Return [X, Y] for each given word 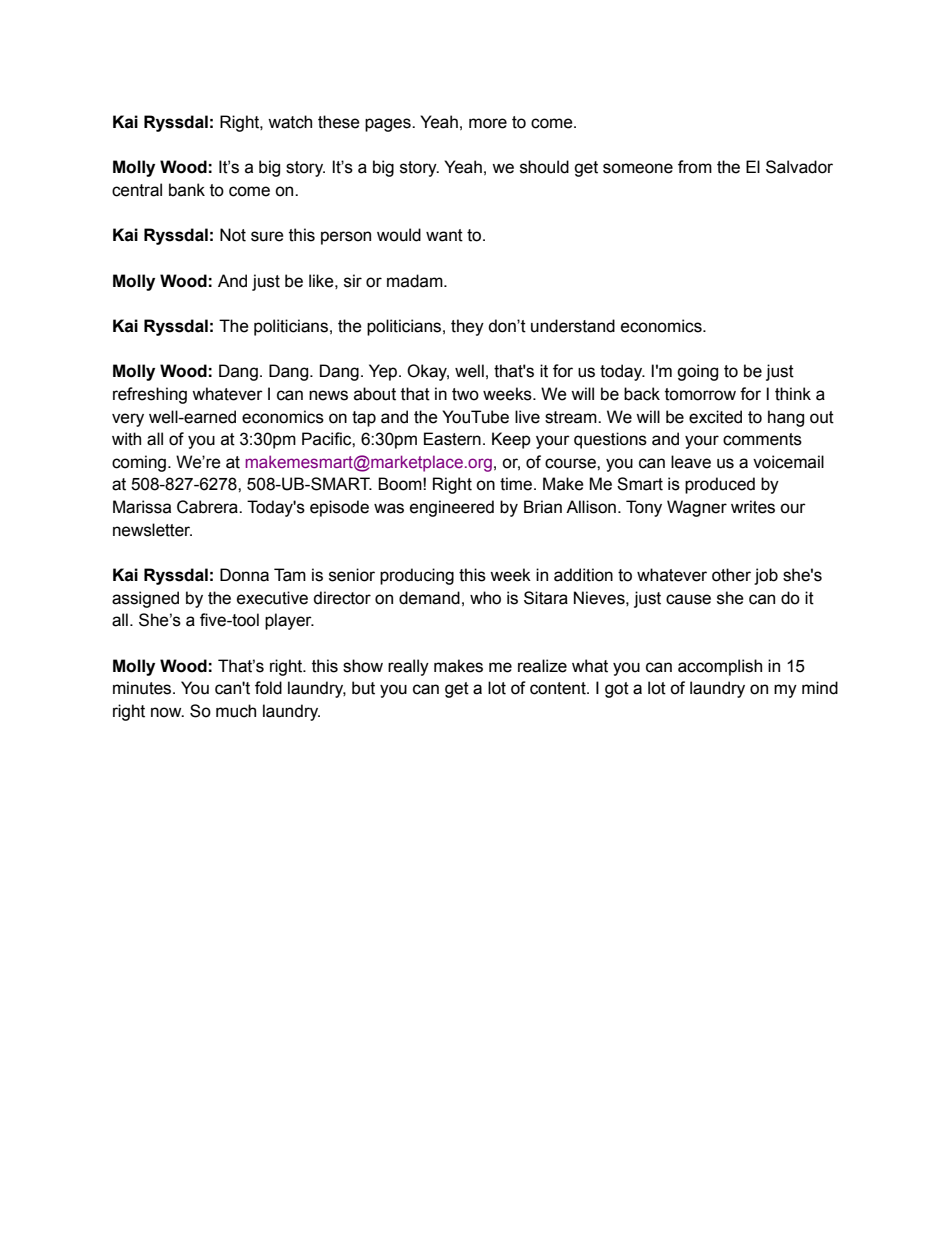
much [236, 711]
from [695, 167]
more [488, 123]
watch [290, 122]
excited [715, 417]
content [559, 688]
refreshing [150, 395]
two [465, 394]
